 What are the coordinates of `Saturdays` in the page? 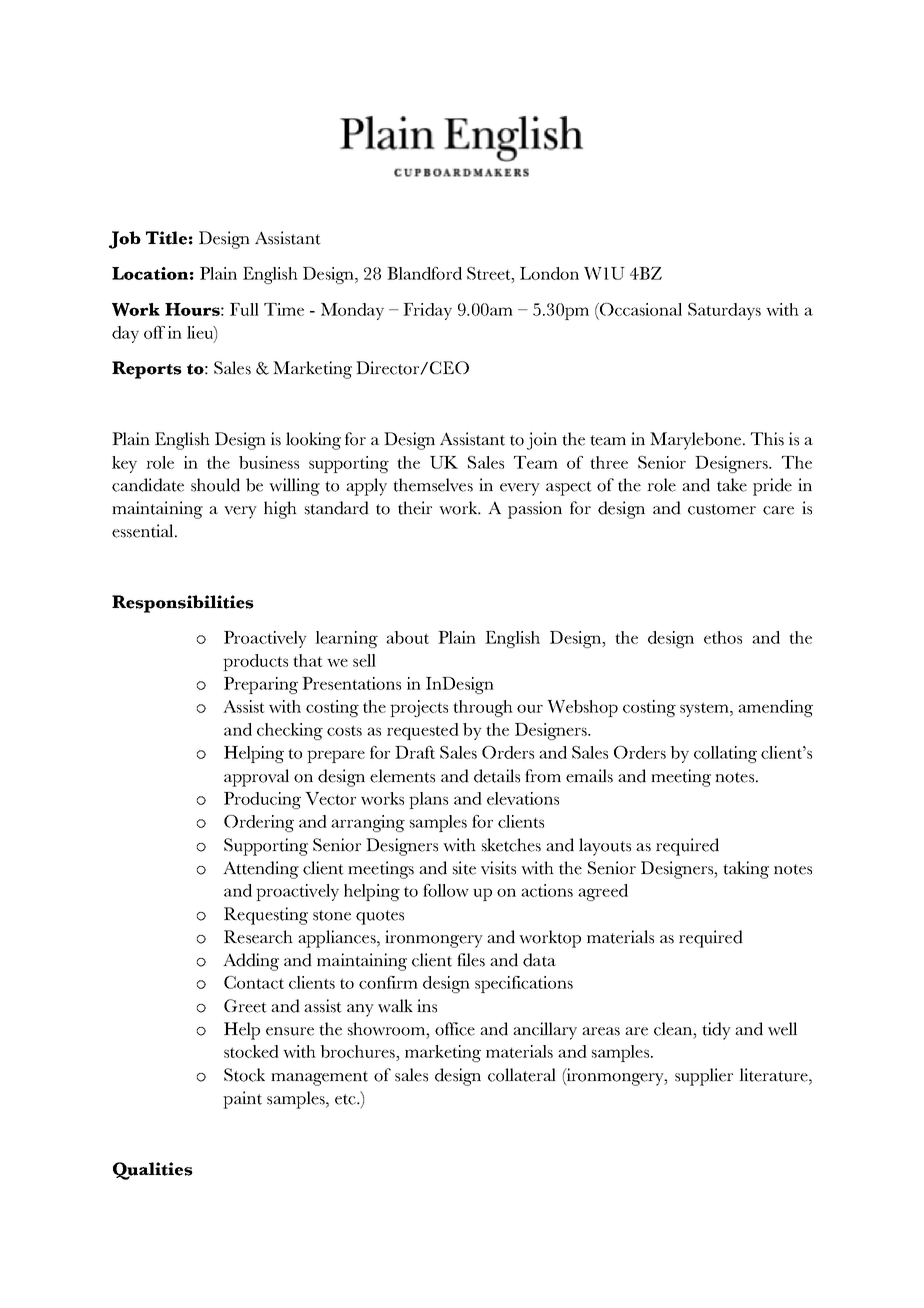 It's located at (724, 311).
